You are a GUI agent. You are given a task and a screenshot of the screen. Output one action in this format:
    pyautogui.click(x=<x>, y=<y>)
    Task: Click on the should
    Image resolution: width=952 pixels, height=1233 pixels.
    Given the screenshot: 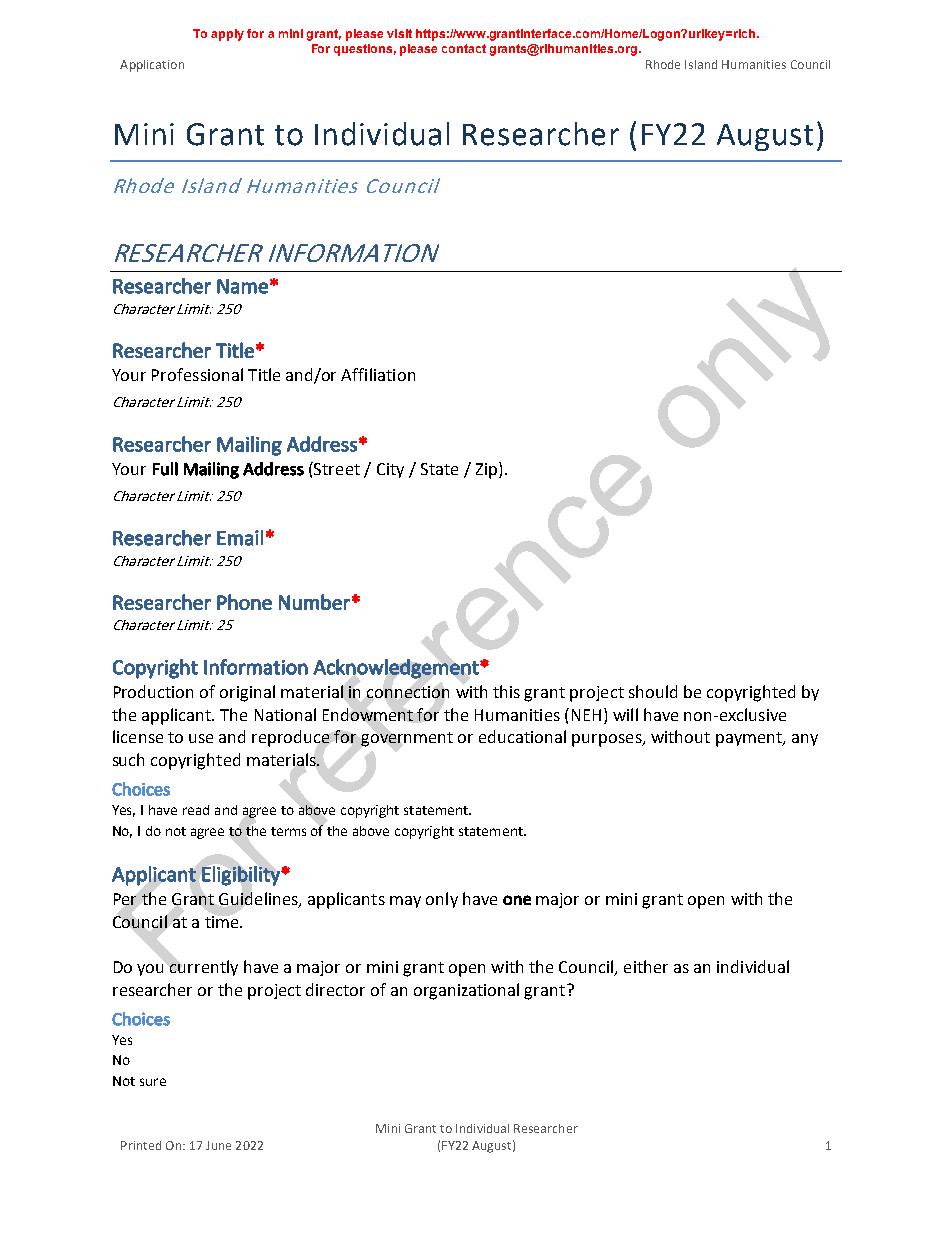 What is the action you would take?
    pyautogui.click(x=653, y=691)
